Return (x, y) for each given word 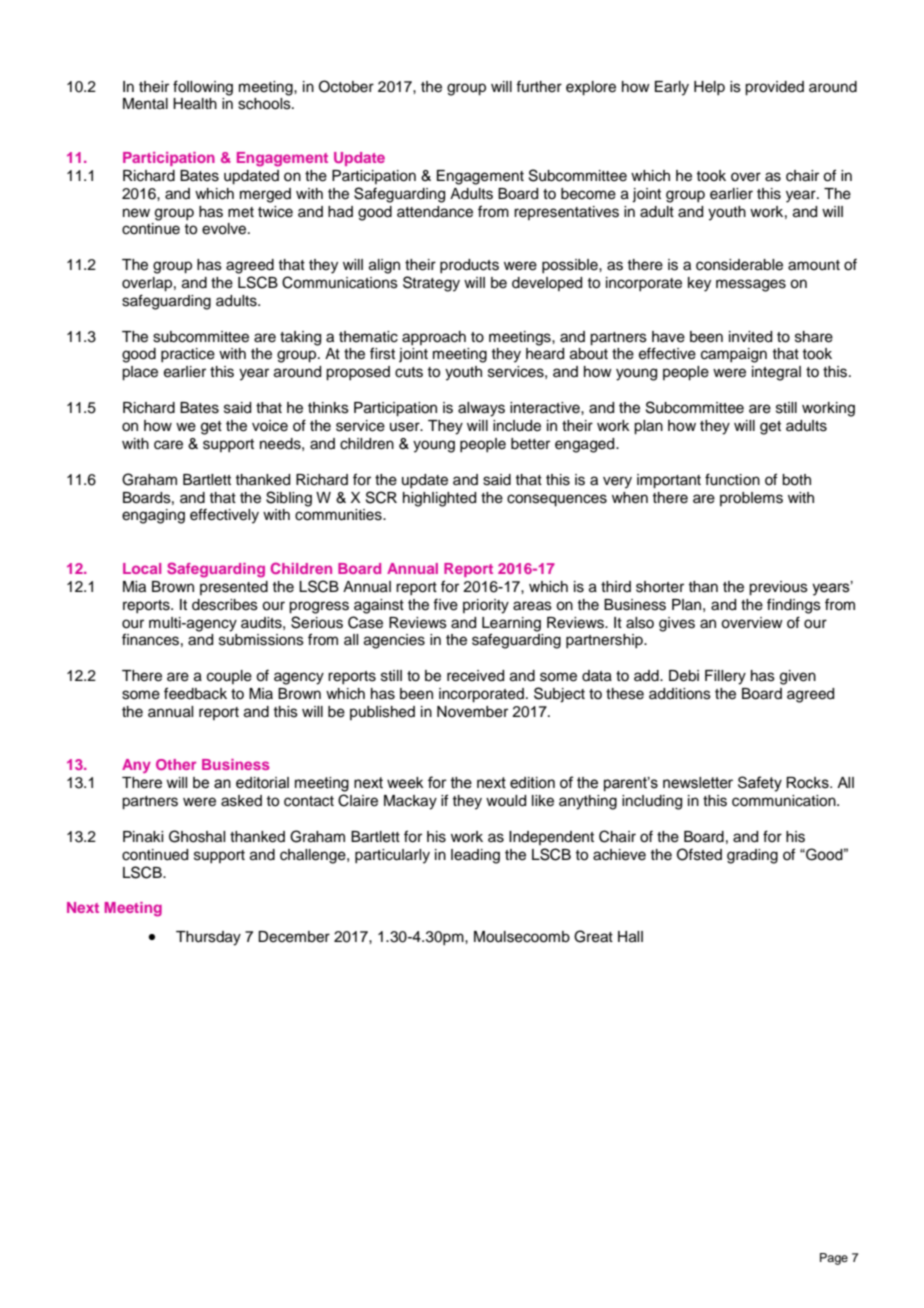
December (294, 937)
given (798, 677)
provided (774, 88)
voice (270, 426)
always (481, 409)
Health (195, 104)
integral (776, 373)
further (539, 86)
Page (834, 1259)
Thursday (208, 938)
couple (229, 677)
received (475, 676)
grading (752, 856)
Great (593, 936)
